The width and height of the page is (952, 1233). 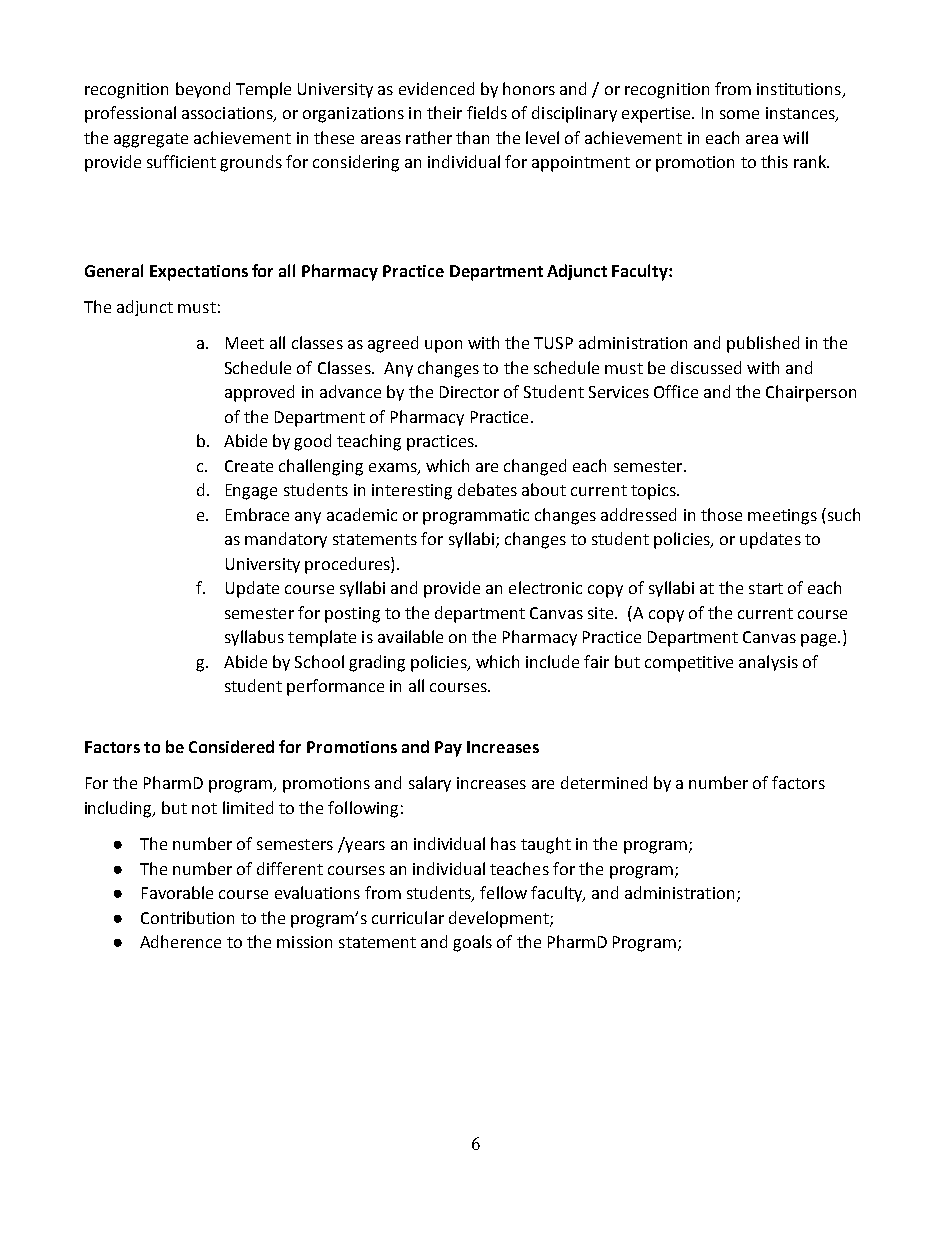 I want to click on those, so click(x=721, y=514).
